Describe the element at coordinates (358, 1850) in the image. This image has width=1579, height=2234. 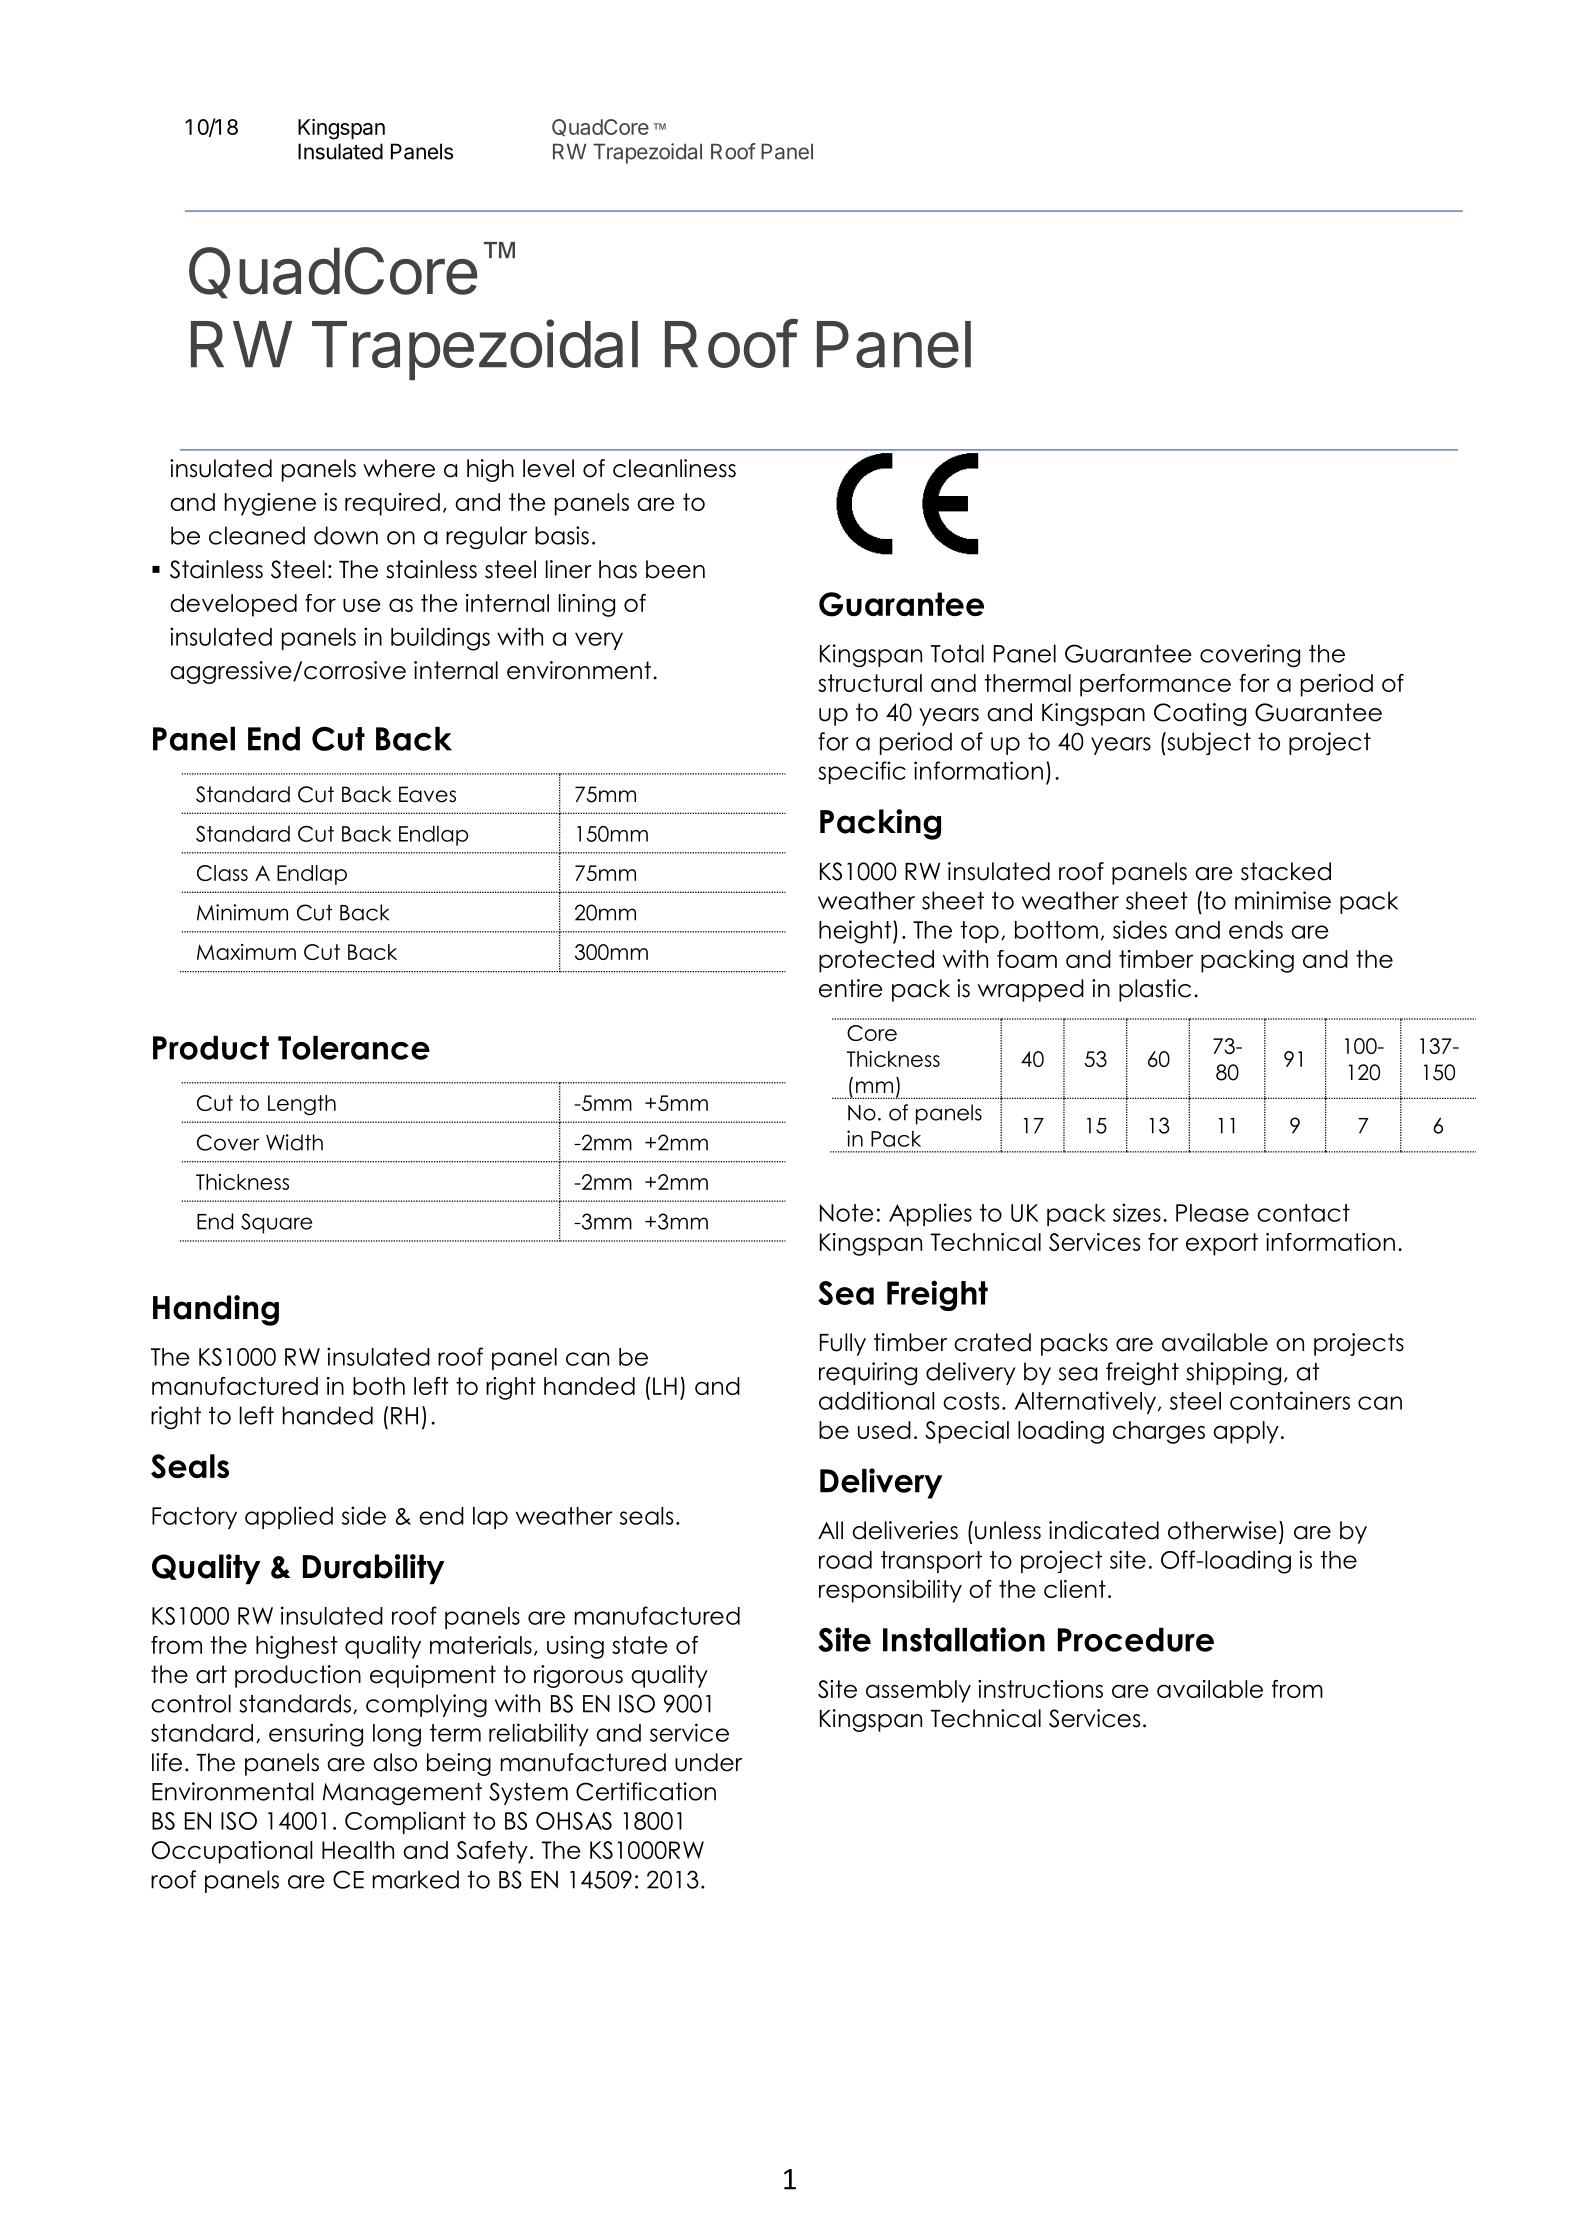
I see `Health` at that location.
